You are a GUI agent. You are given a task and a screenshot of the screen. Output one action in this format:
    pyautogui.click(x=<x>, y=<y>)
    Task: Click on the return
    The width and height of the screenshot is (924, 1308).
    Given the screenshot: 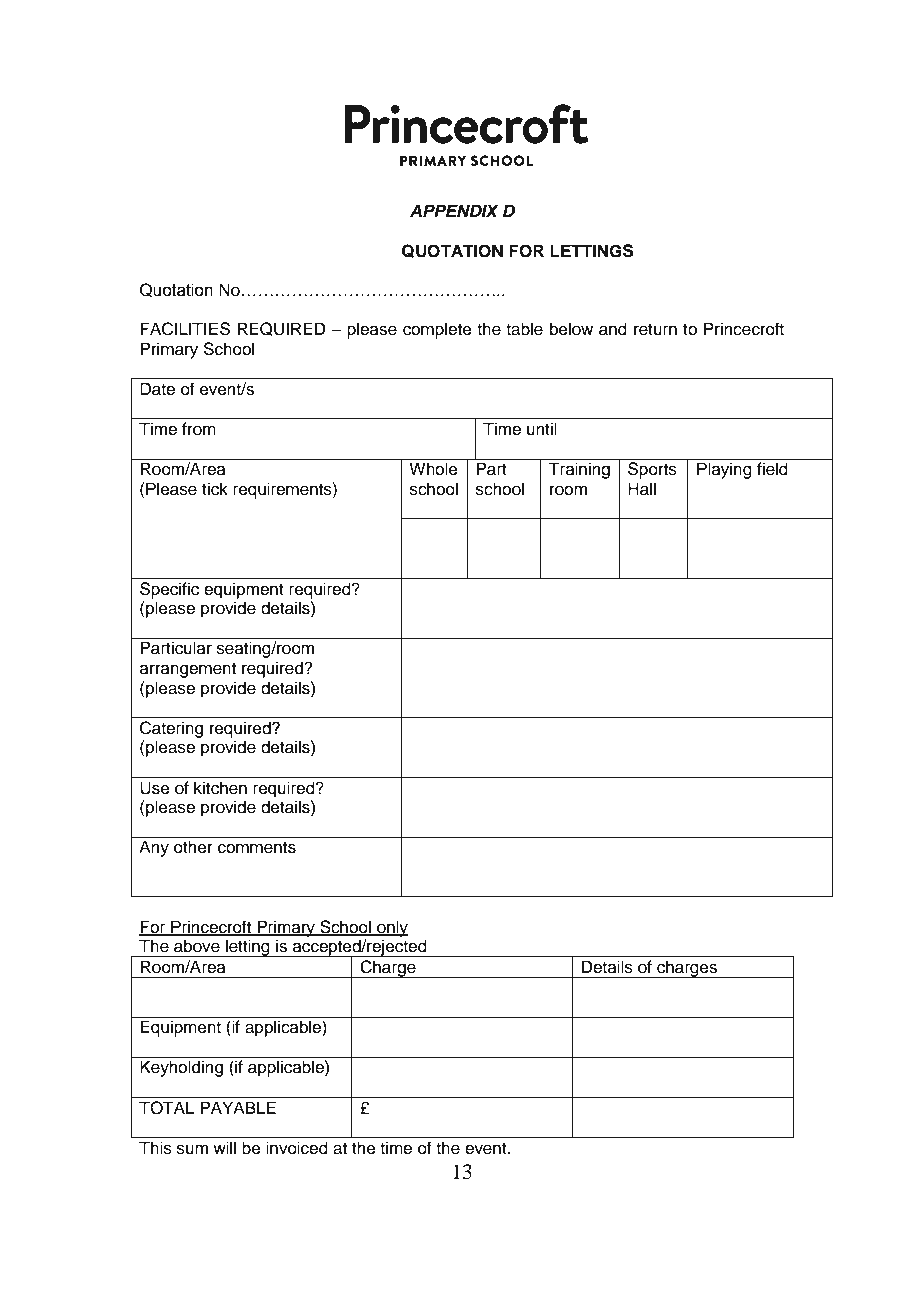 What is the action you would take?
    pyautogui.click(x=655, y=330)
